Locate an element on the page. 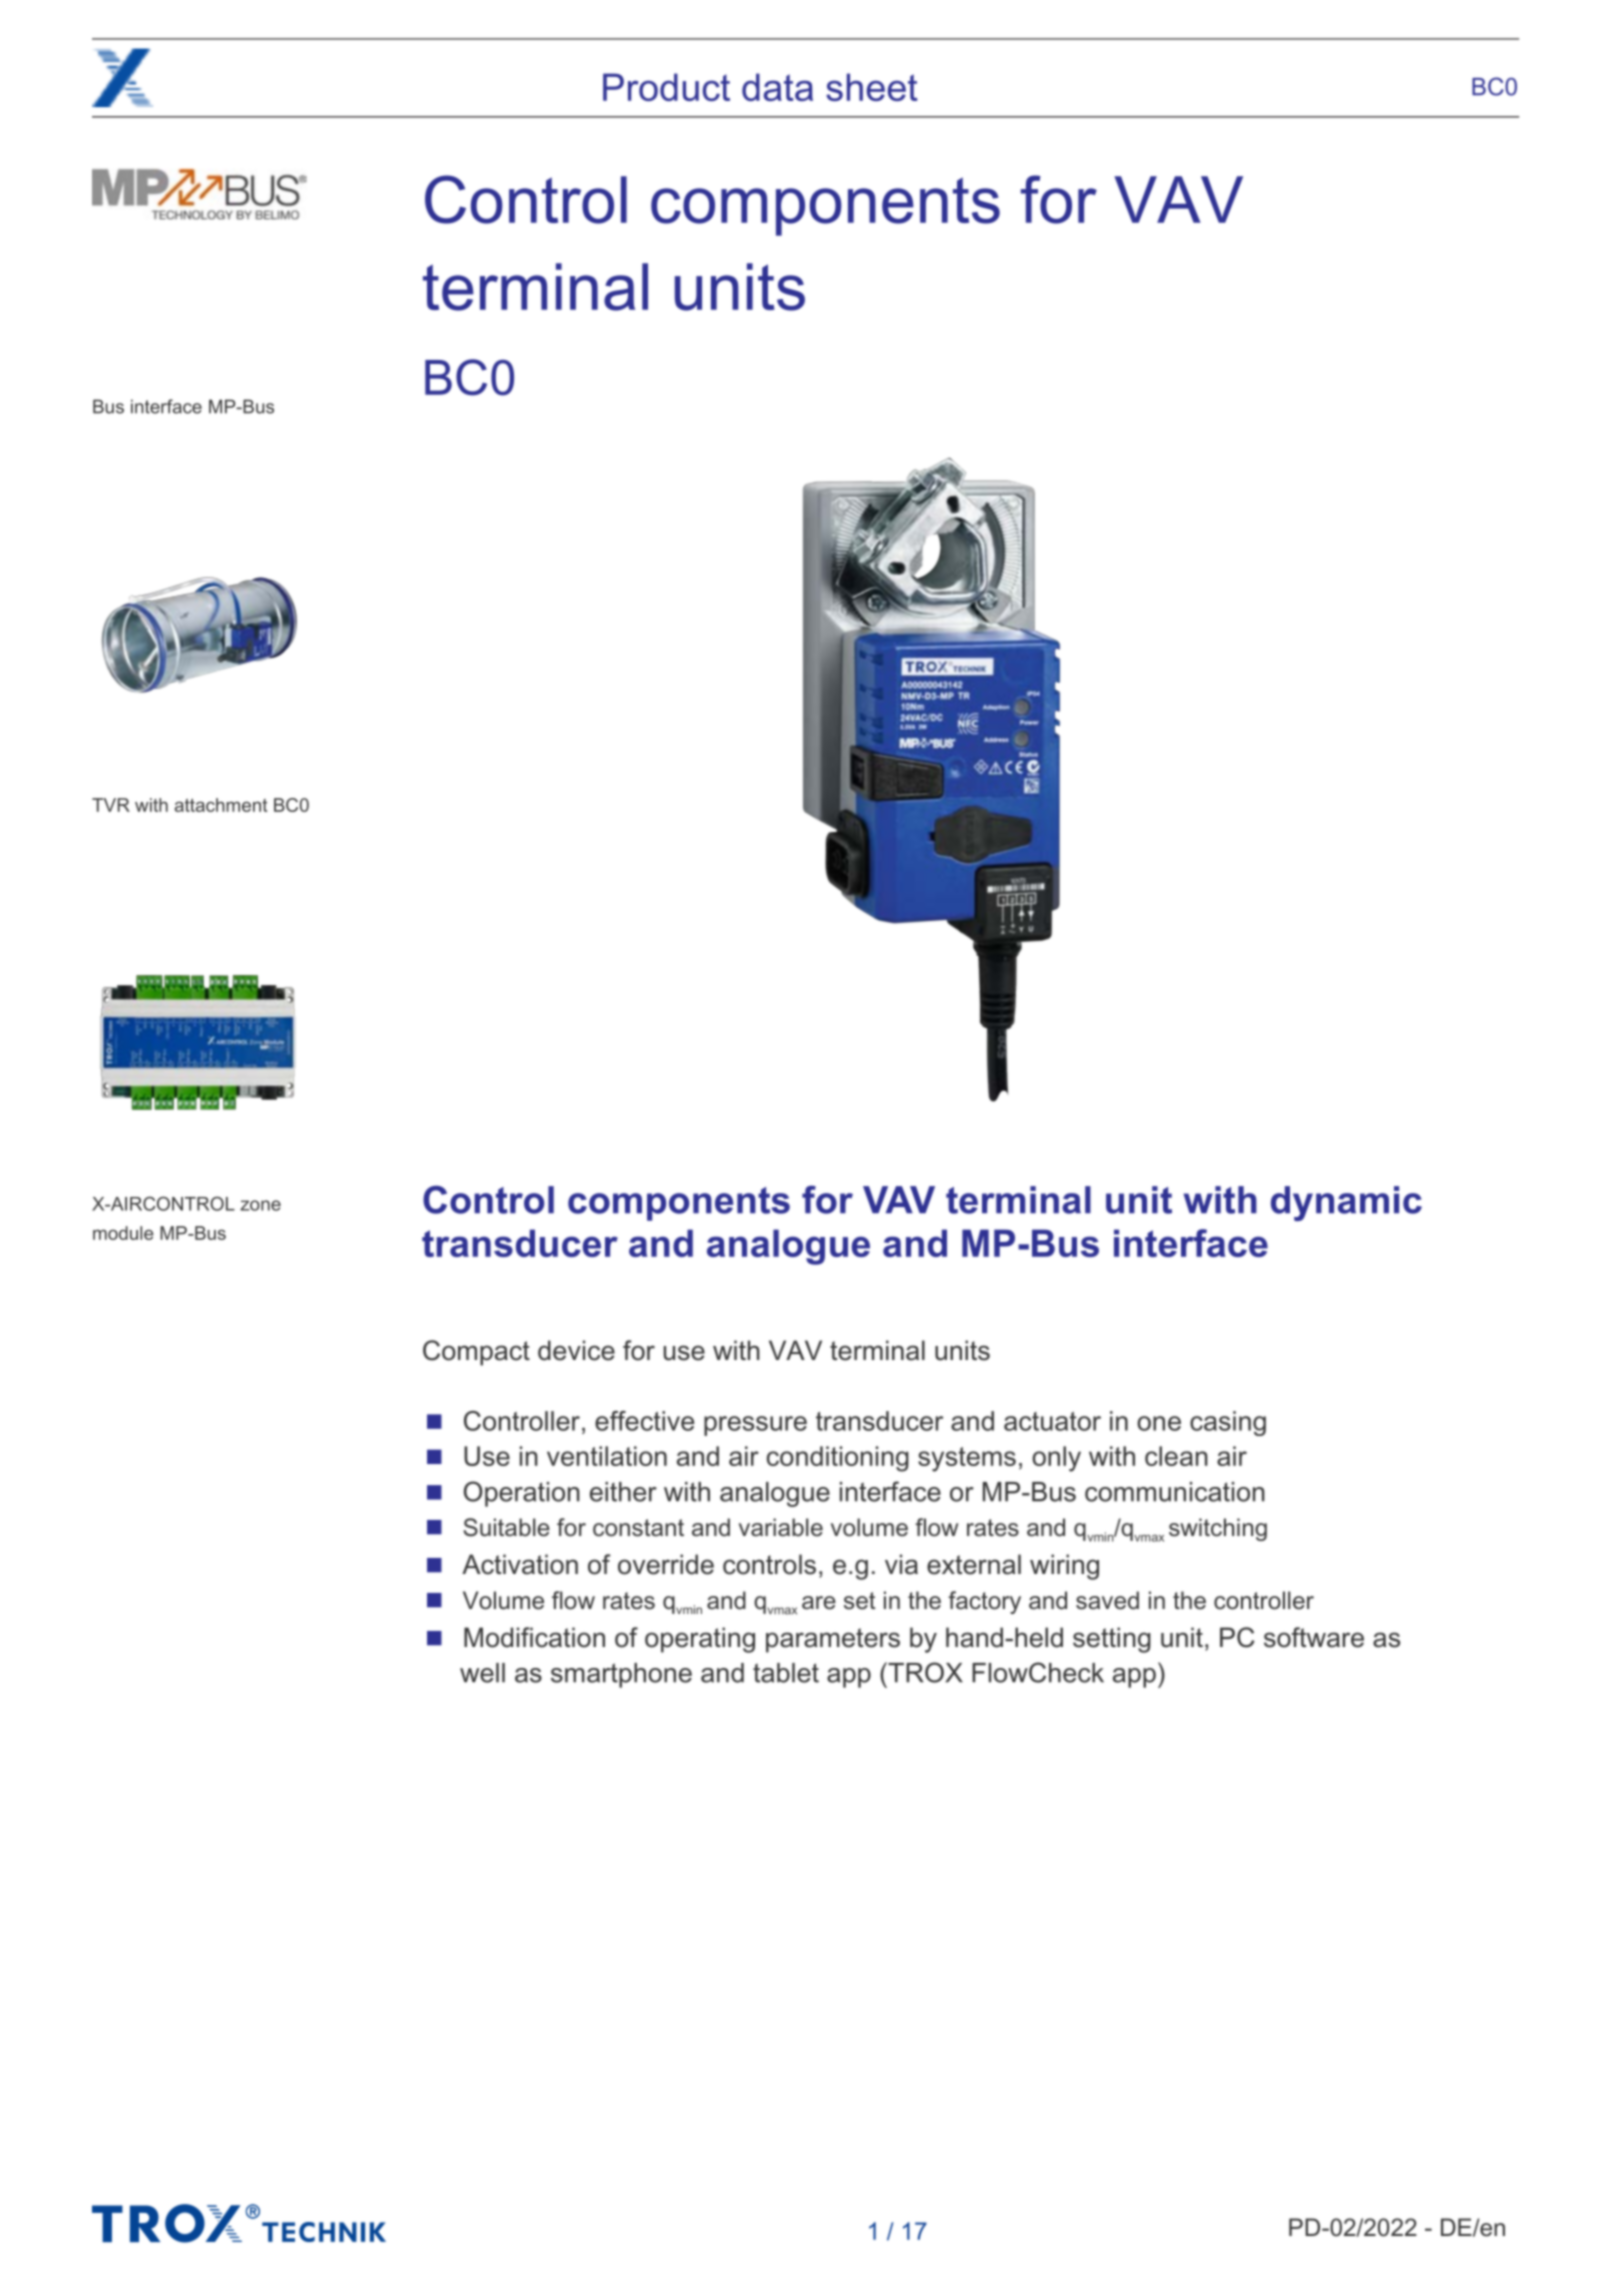 The width and height of the image is (1610, 2277). clean is located at coordinates (1176, 1456).
